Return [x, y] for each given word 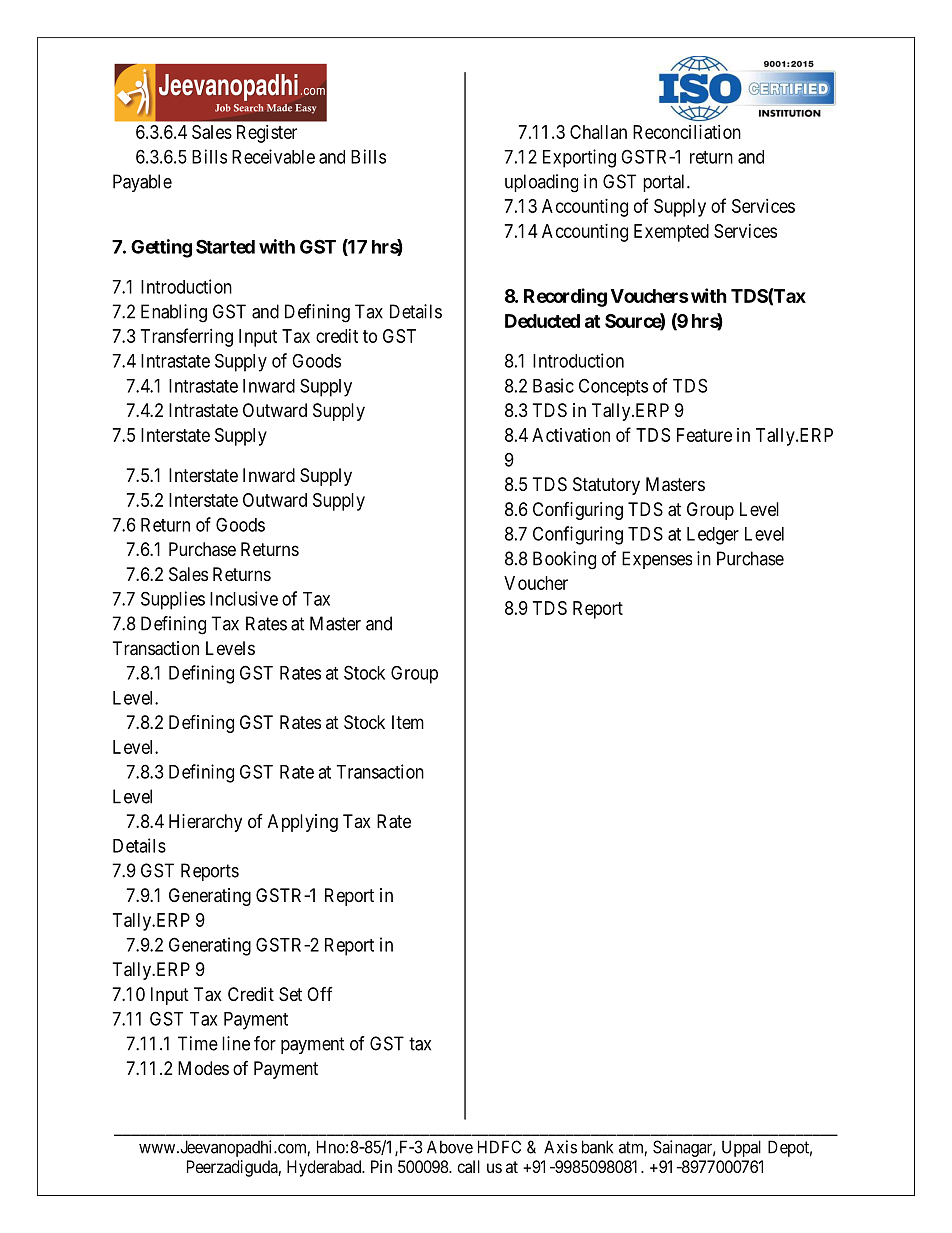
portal [665, 183]
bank [597, 1147]
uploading [541, 183]
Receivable [273, 156]
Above [450, 1147]
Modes [203, 1068]
